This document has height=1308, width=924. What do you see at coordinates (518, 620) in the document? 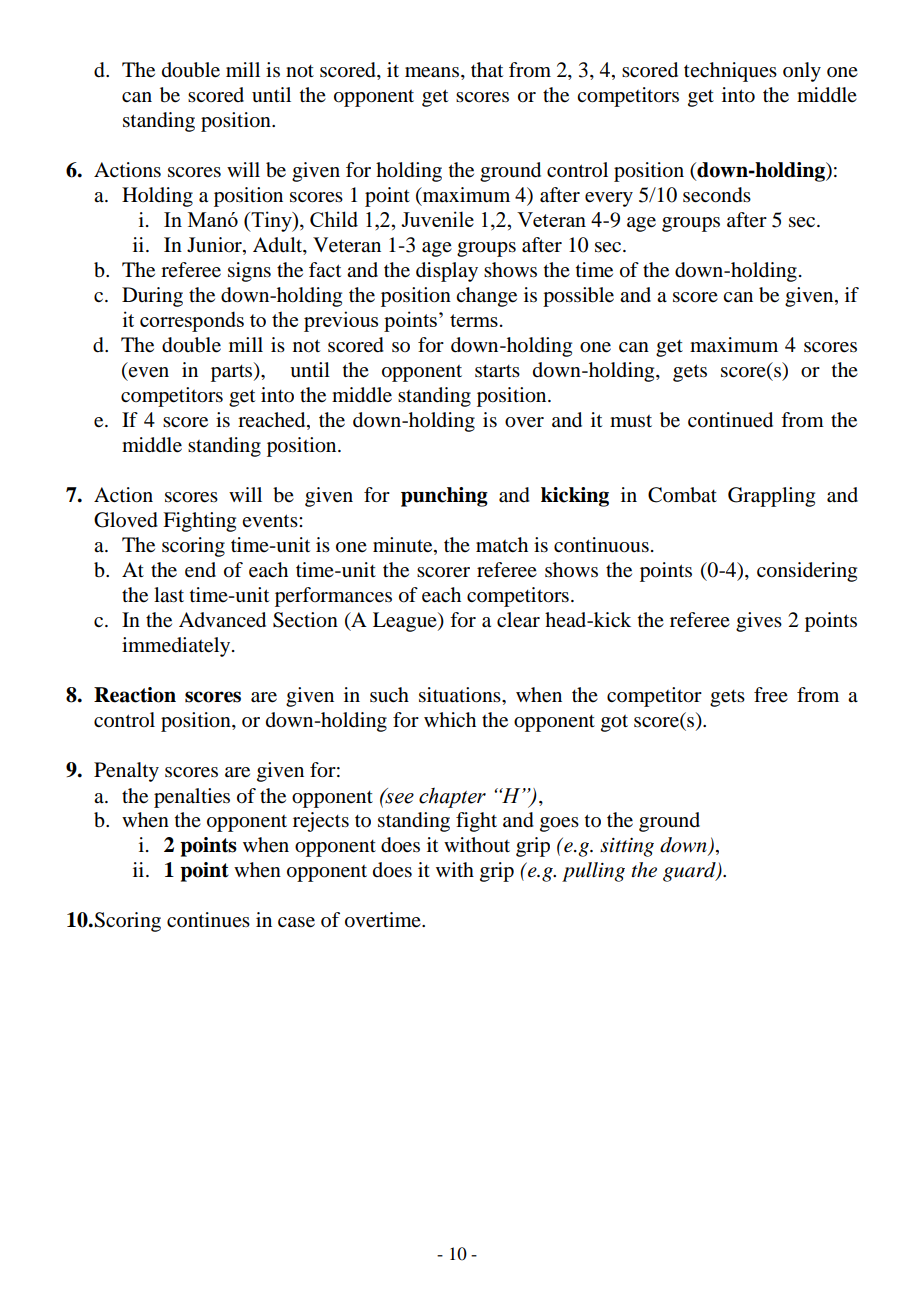
I see `clear` at bounding box center [518, 620].
